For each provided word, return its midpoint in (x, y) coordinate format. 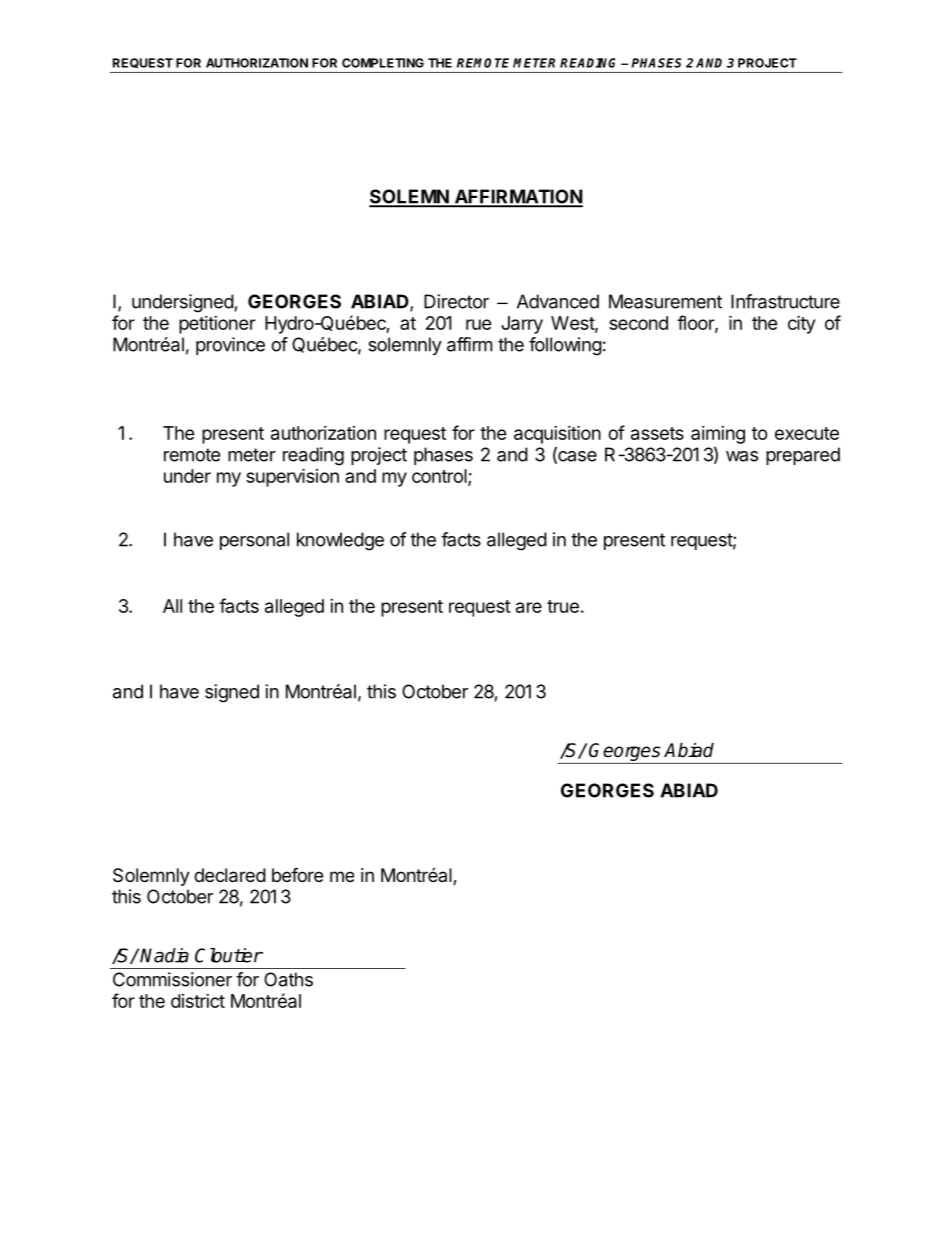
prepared (803, 456)
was (742, 456)
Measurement (665, 301)
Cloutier (229, 955)
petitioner (217, 325)
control (440, 477)
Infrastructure (785, 301)
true (563, 606)
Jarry (522, 325)
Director (456, 301)
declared (230, 875)
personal (254, 541)
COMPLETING (383, 63)
